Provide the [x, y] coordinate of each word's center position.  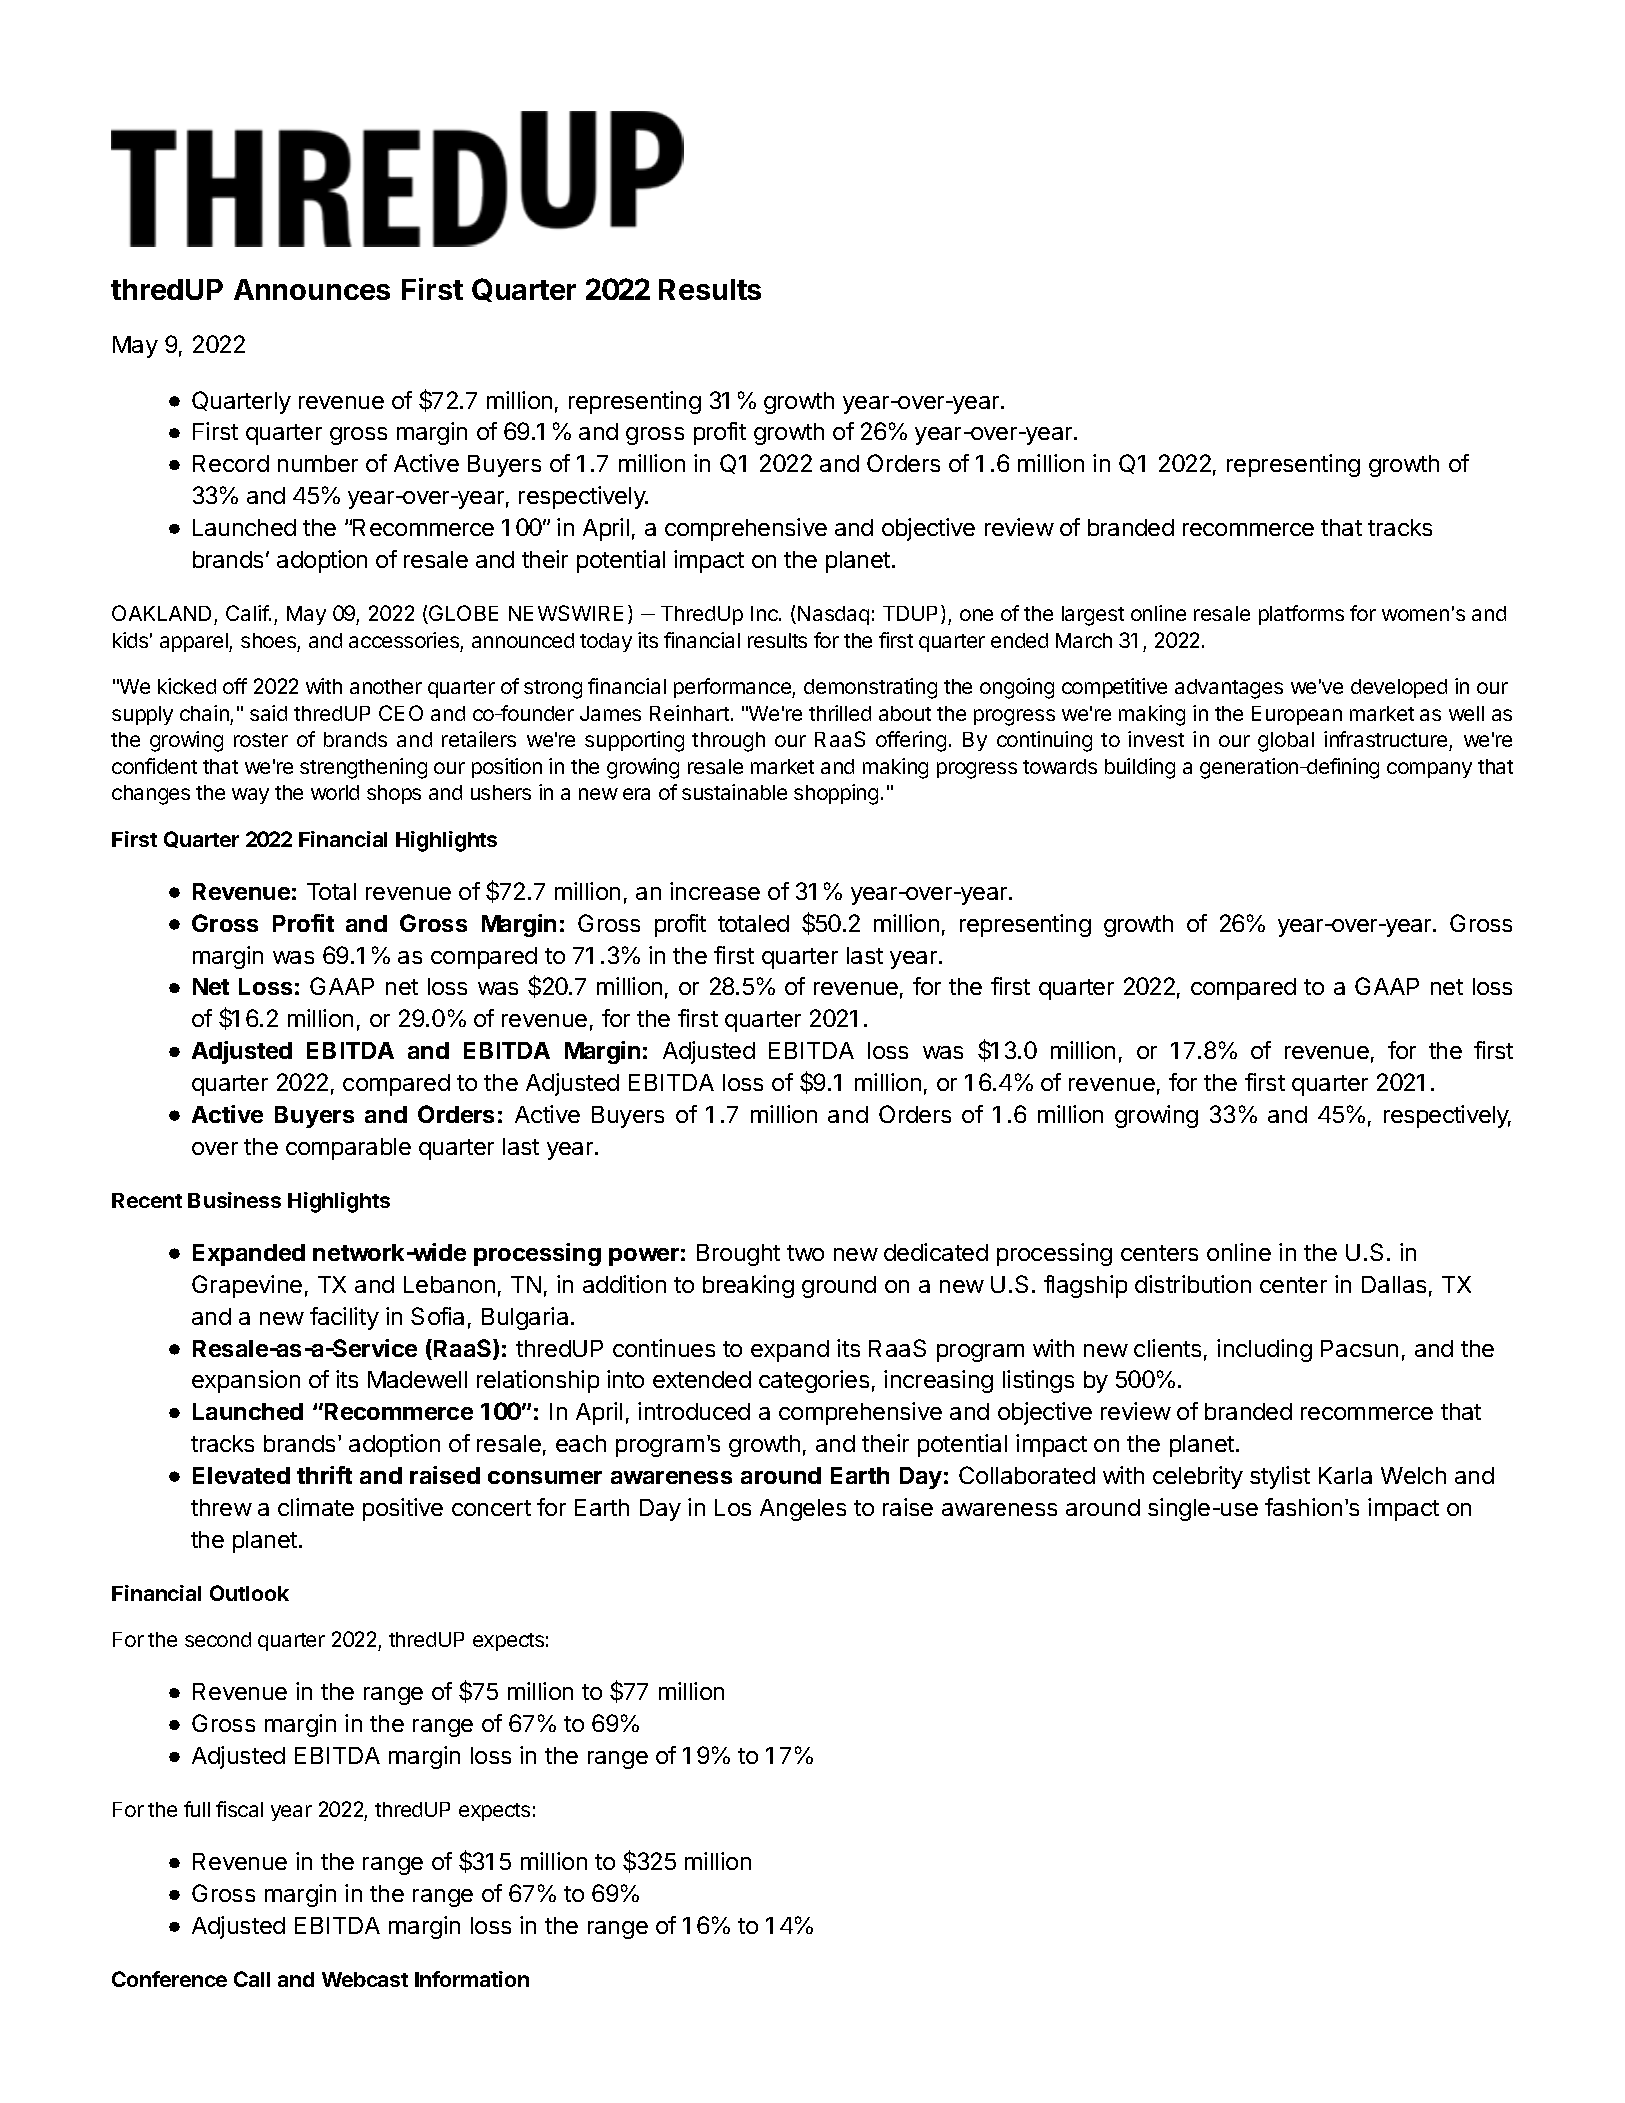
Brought [738, 1255]
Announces [312, 289]
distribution [1193, 1284]
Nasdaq [833, 615]
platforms [1301, 615]
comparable [348, 1149]
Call [252, 1979]
